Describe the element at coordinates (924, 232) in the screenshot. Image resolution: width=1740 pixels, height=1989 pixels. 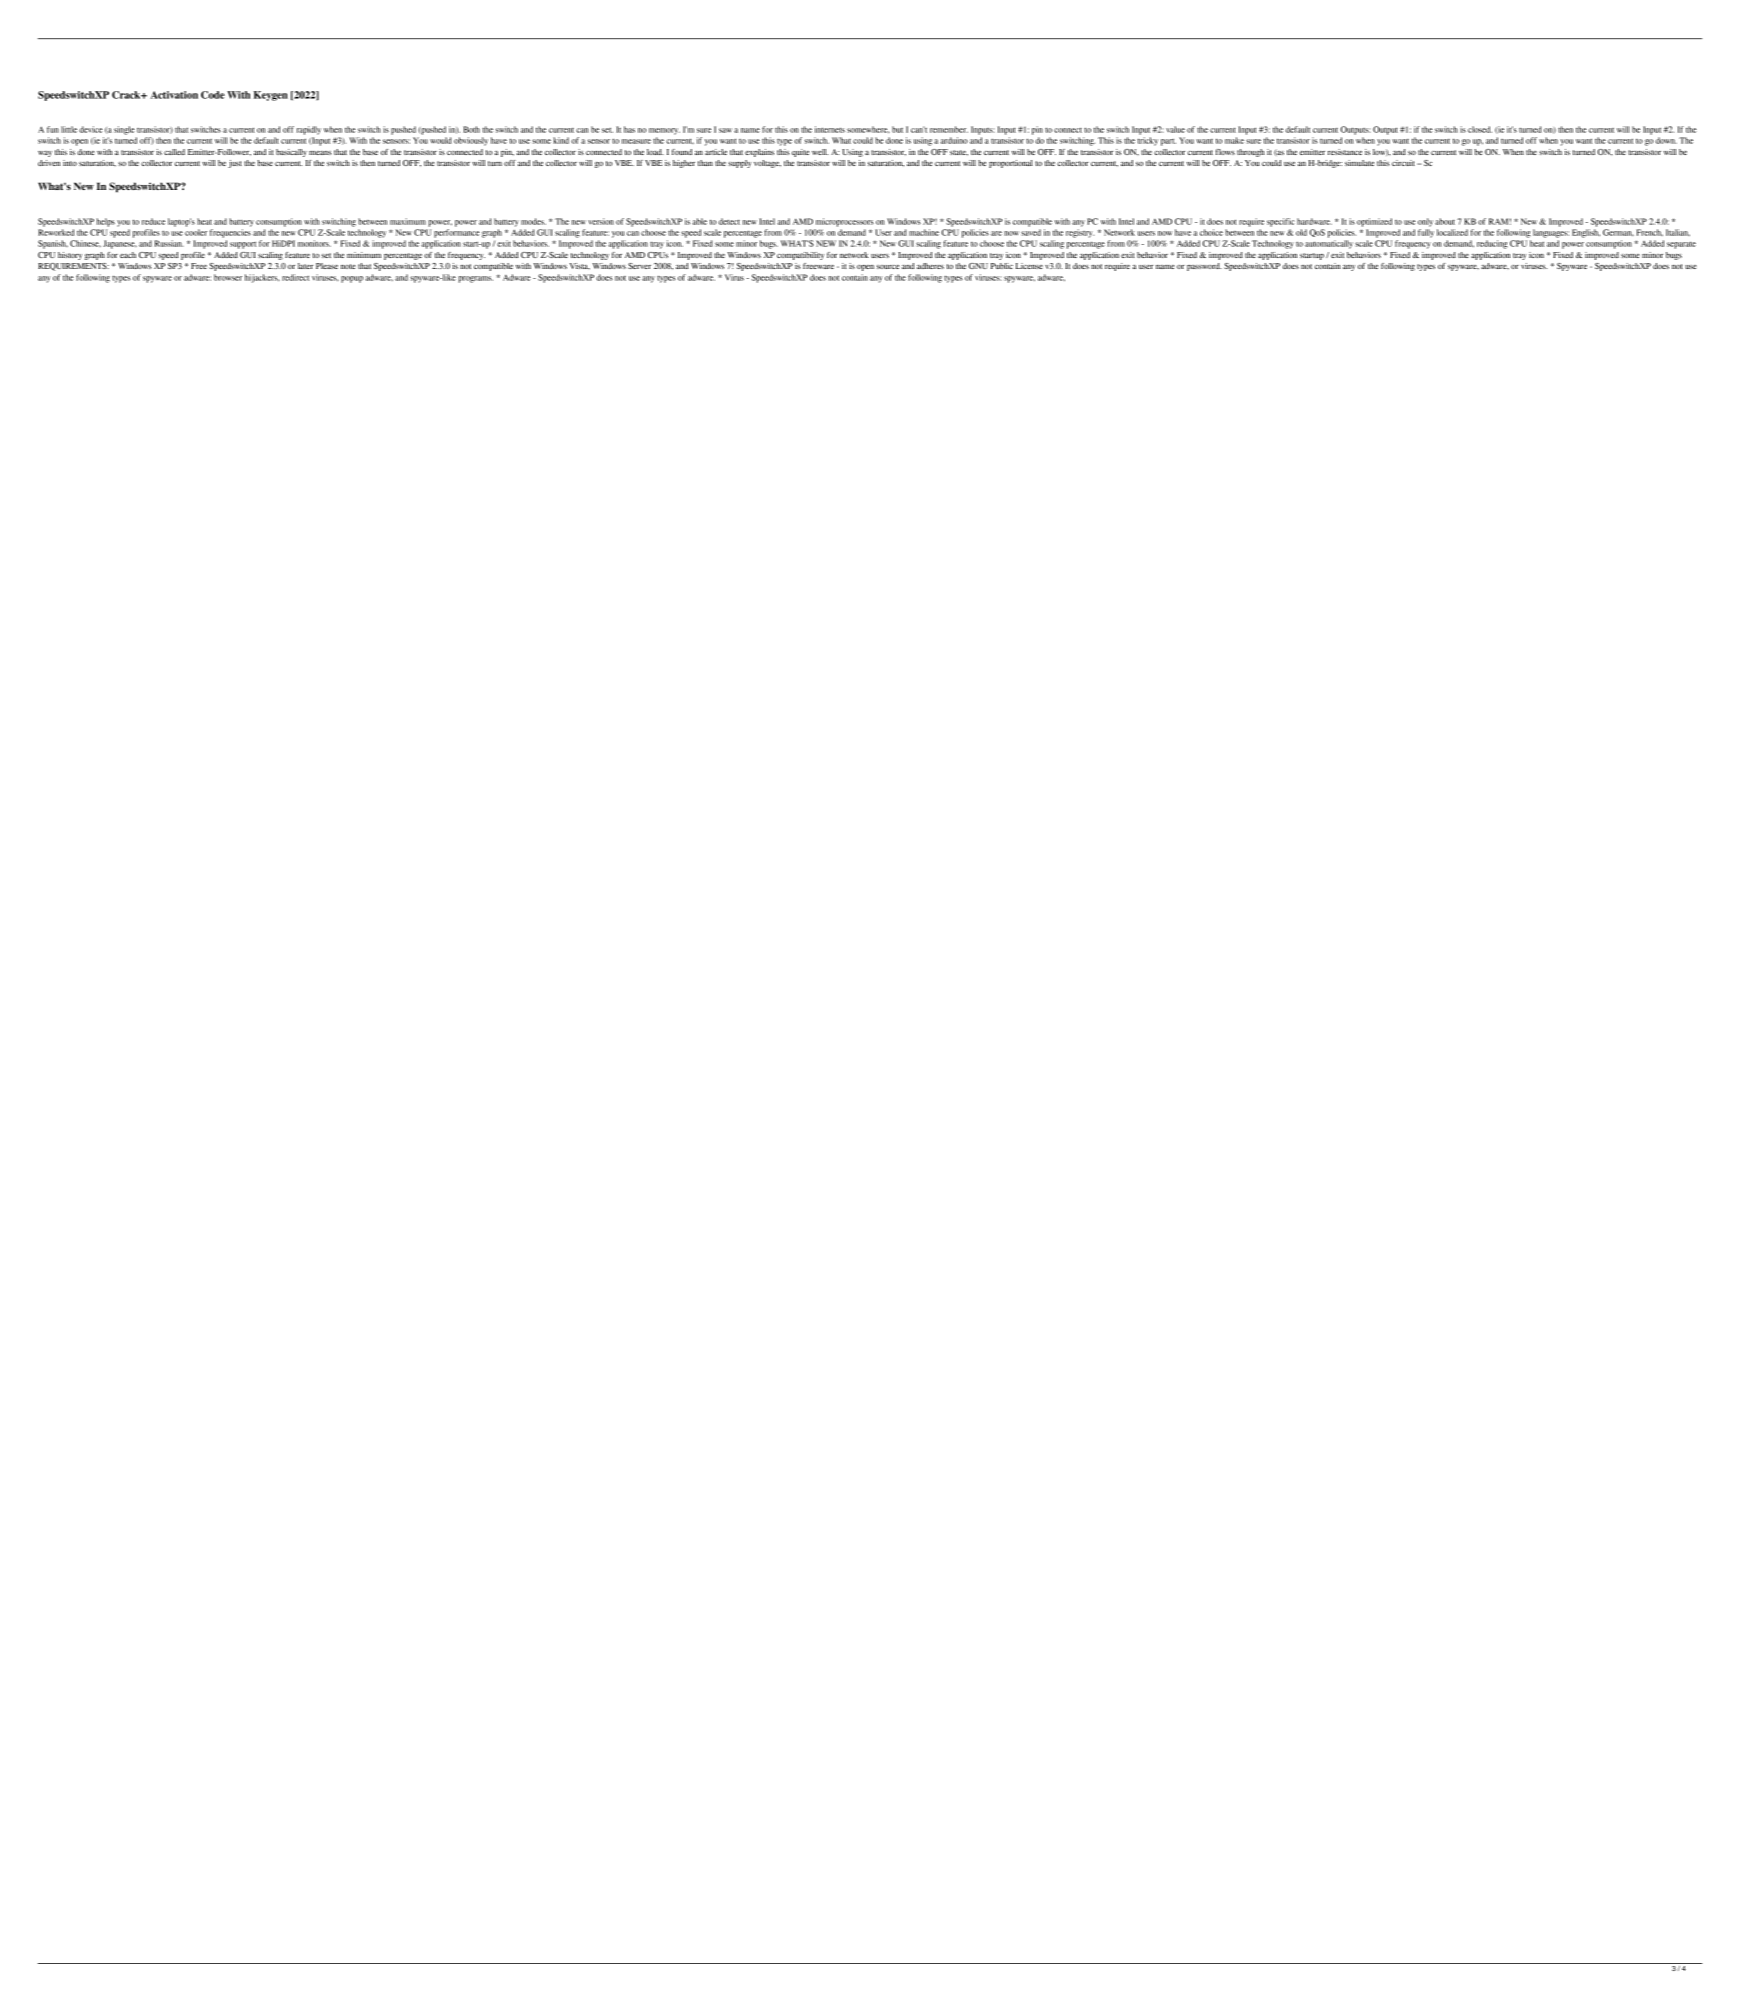
I see `machine` at that location.
